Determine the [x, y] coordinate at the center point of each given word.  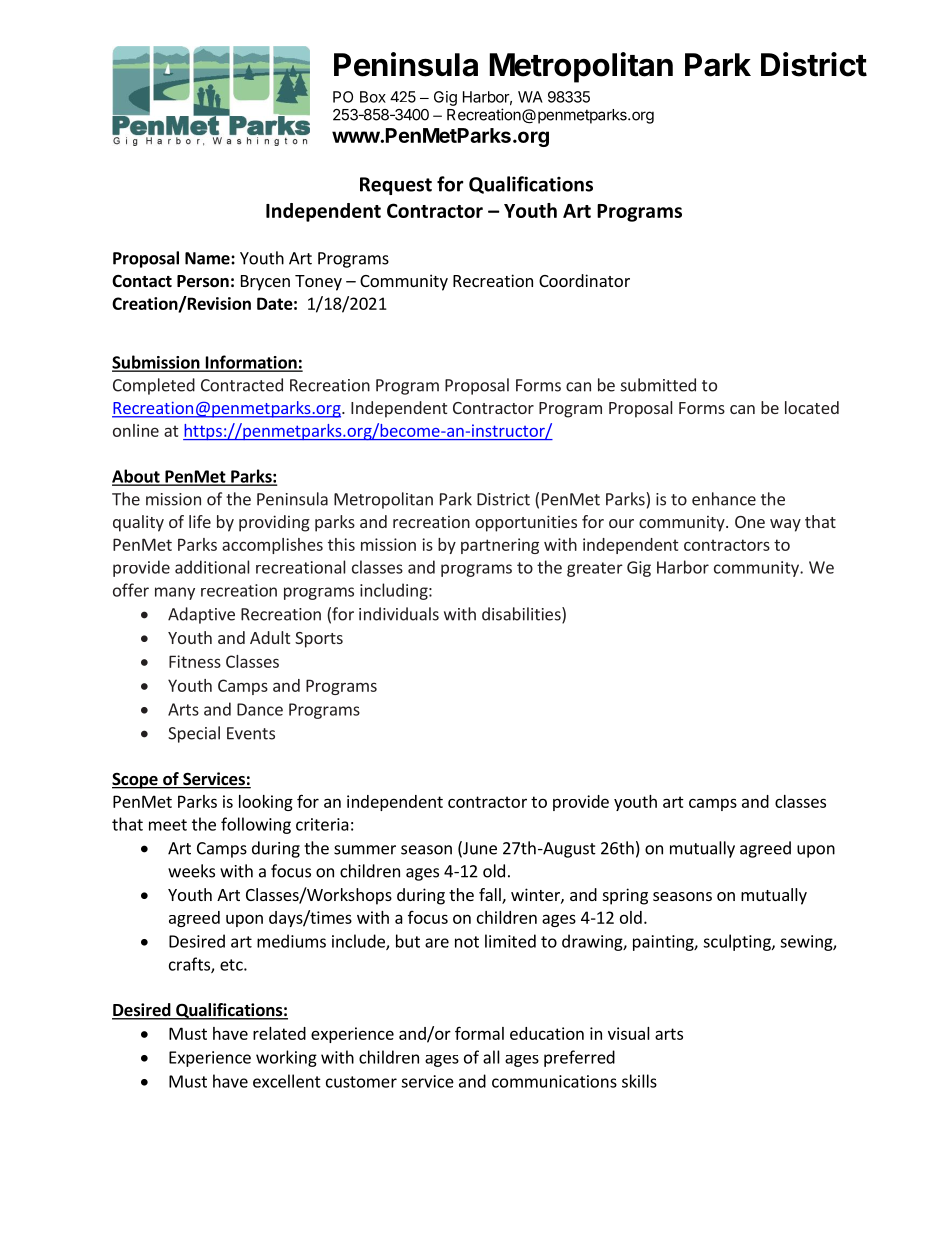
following [256, 825]
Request [396, 186]
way [785, 525]
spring [625, 896]
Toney [318, 283]
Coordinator [584, 280]
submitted [658, 385]
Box [373, 97]
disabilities [522, 615]
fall [491, 896]
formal [479, 1033]
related [279, 1033]
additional [212, 567]
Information [251, 363]
